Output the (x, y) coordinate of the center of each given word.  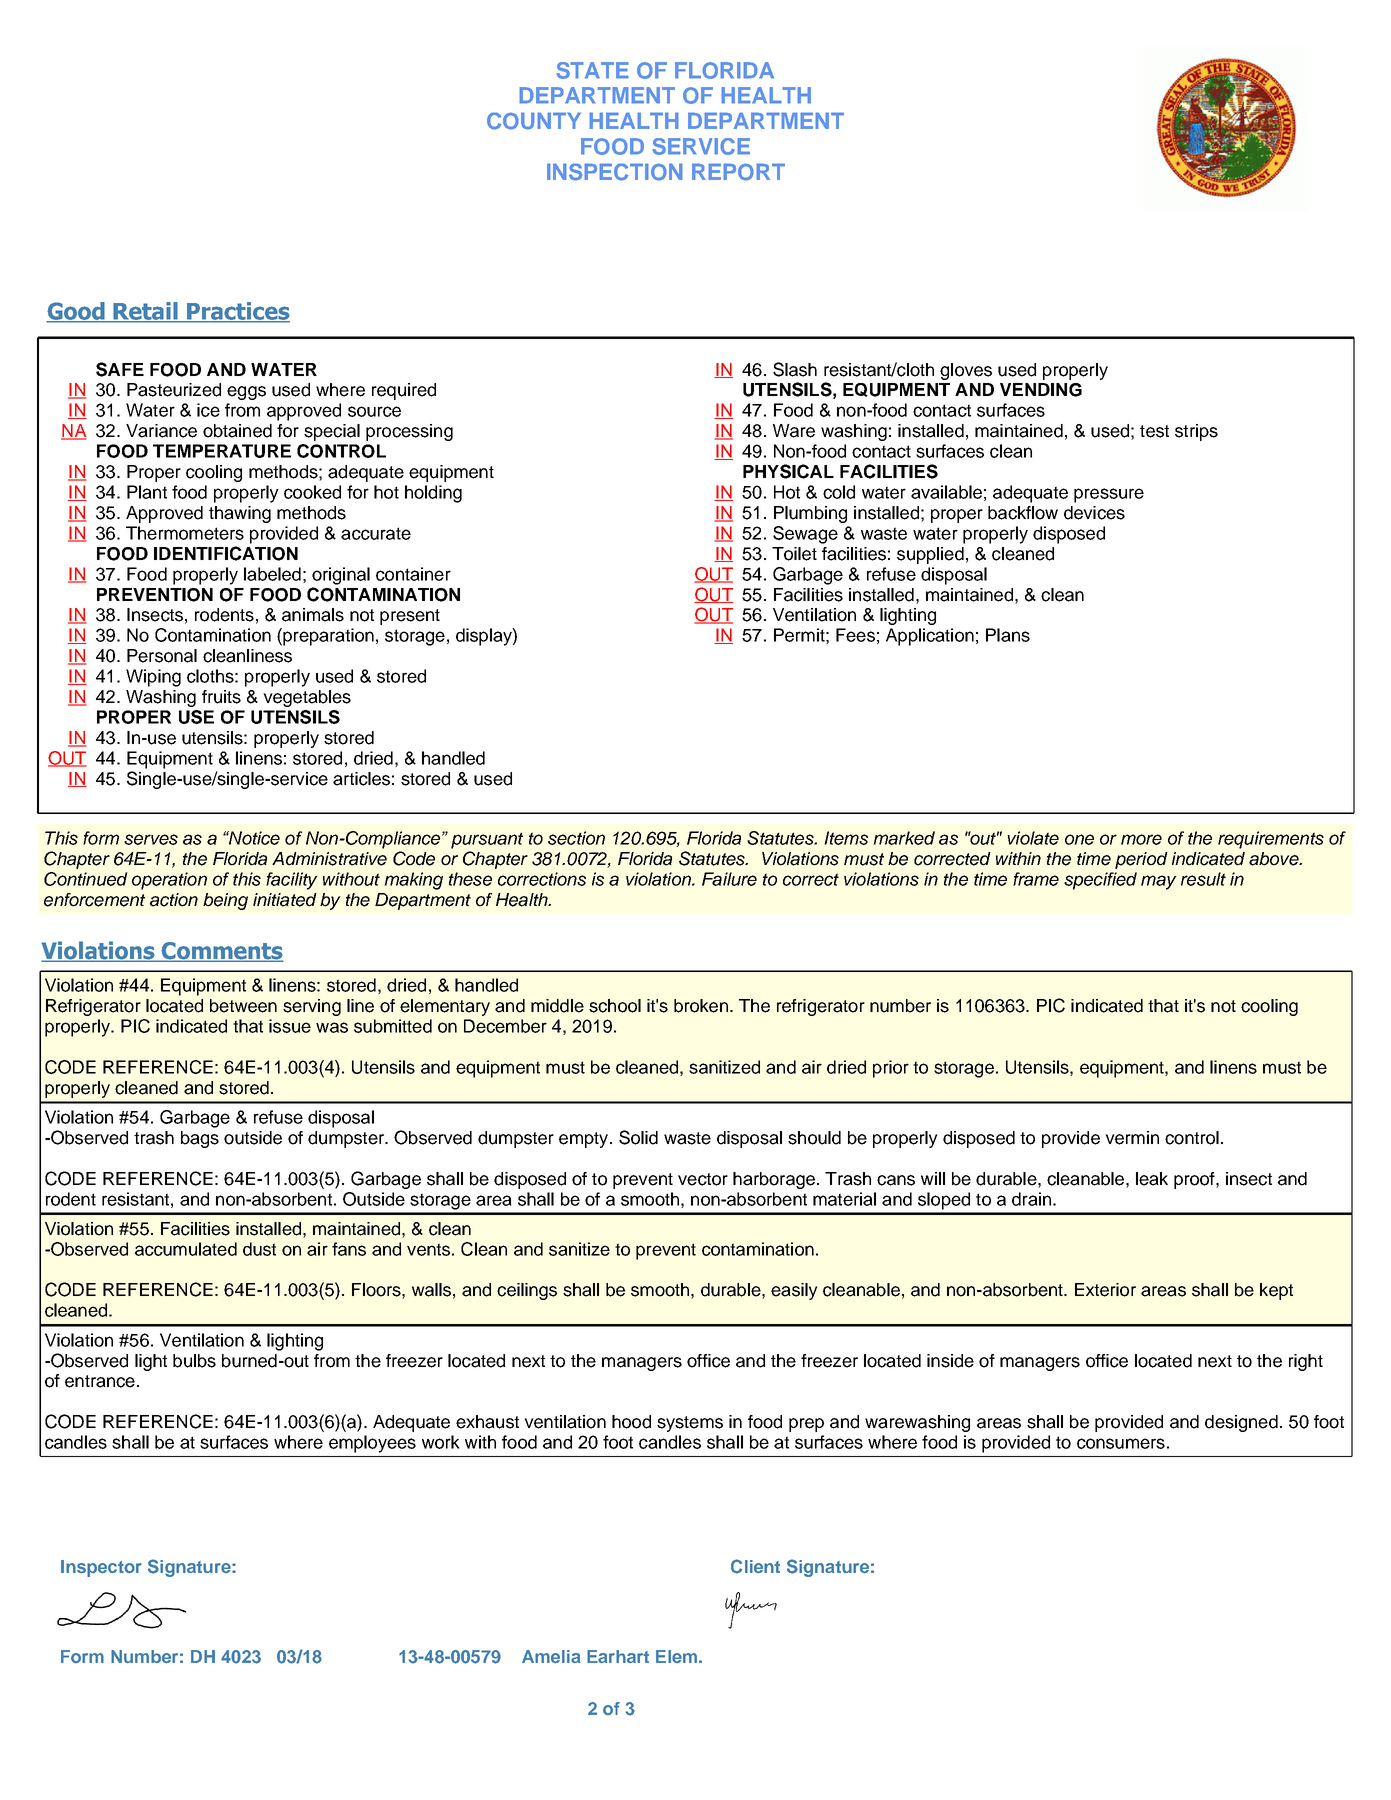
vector (703, 1179)
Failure (729, 879)
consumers (1121, 1443)
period (1141, 860)
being (225, 901)
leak (1152, 1179)
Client (755, 1566)
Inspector (101, 1568)
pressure (1109, 495)
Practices (237, 312)
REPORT (738, 171)
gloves (966, 371)
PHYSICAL (788, 471)
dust (259, 1249)
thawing (240, 514)
